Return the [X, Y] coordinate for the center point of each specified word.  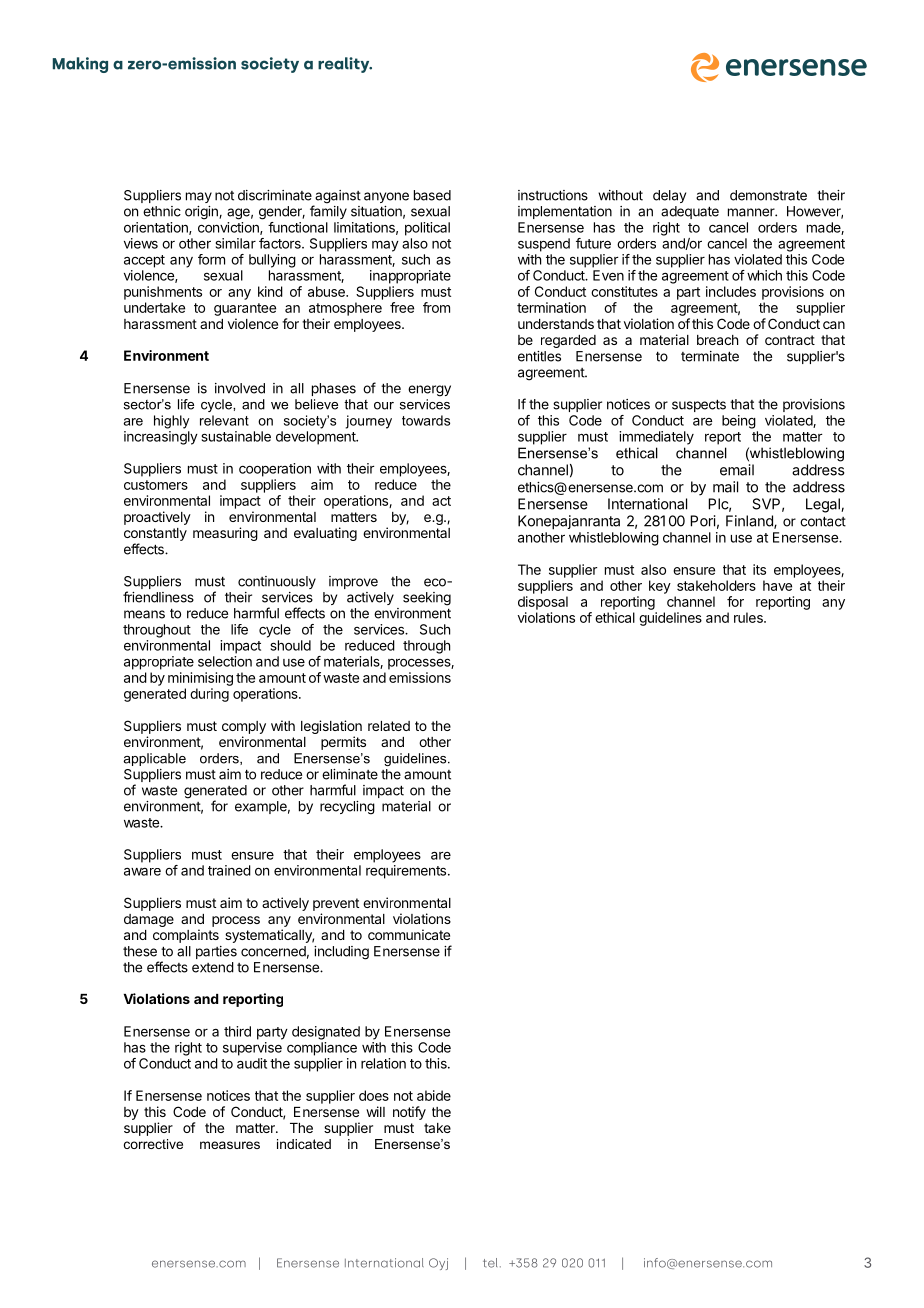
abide [434, 1095]
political [427, 229]
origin [202, 213]
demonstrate [768, 195]
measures [230, 1145]
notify [409, 1113]
